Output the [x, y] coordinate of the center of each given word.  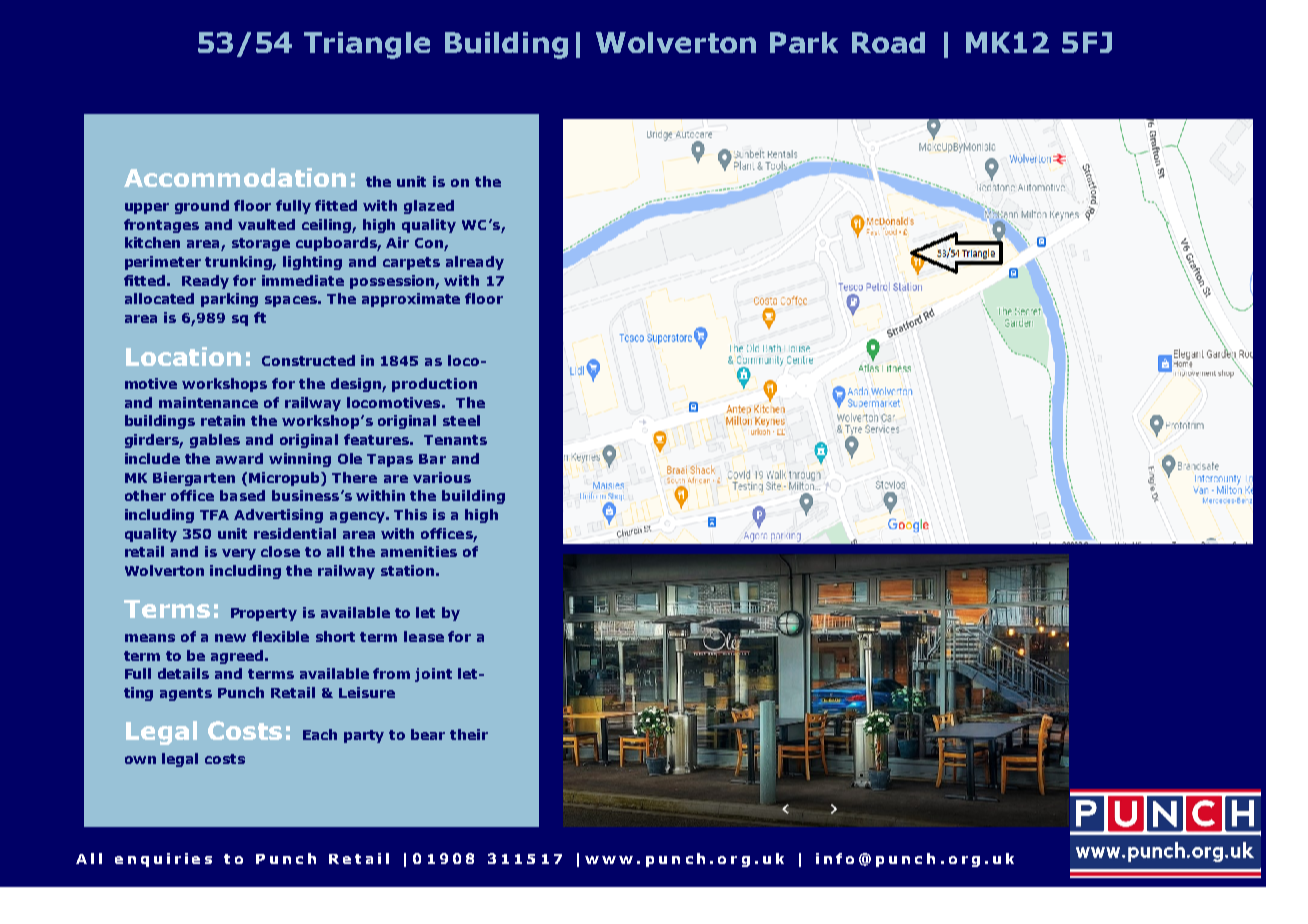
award [239, 458]
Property [264, 614]
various [442, 477]
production [434, 385]
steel [461, 420]
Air [397, 242]
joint [433, 675]
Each [320, 734]
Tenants [455, 440]
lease [424, 636]
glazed [429, 207]
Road [888, 42]
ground [202, 207]
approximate [411, 300]
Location [183, 356]
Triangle [367, 45]
